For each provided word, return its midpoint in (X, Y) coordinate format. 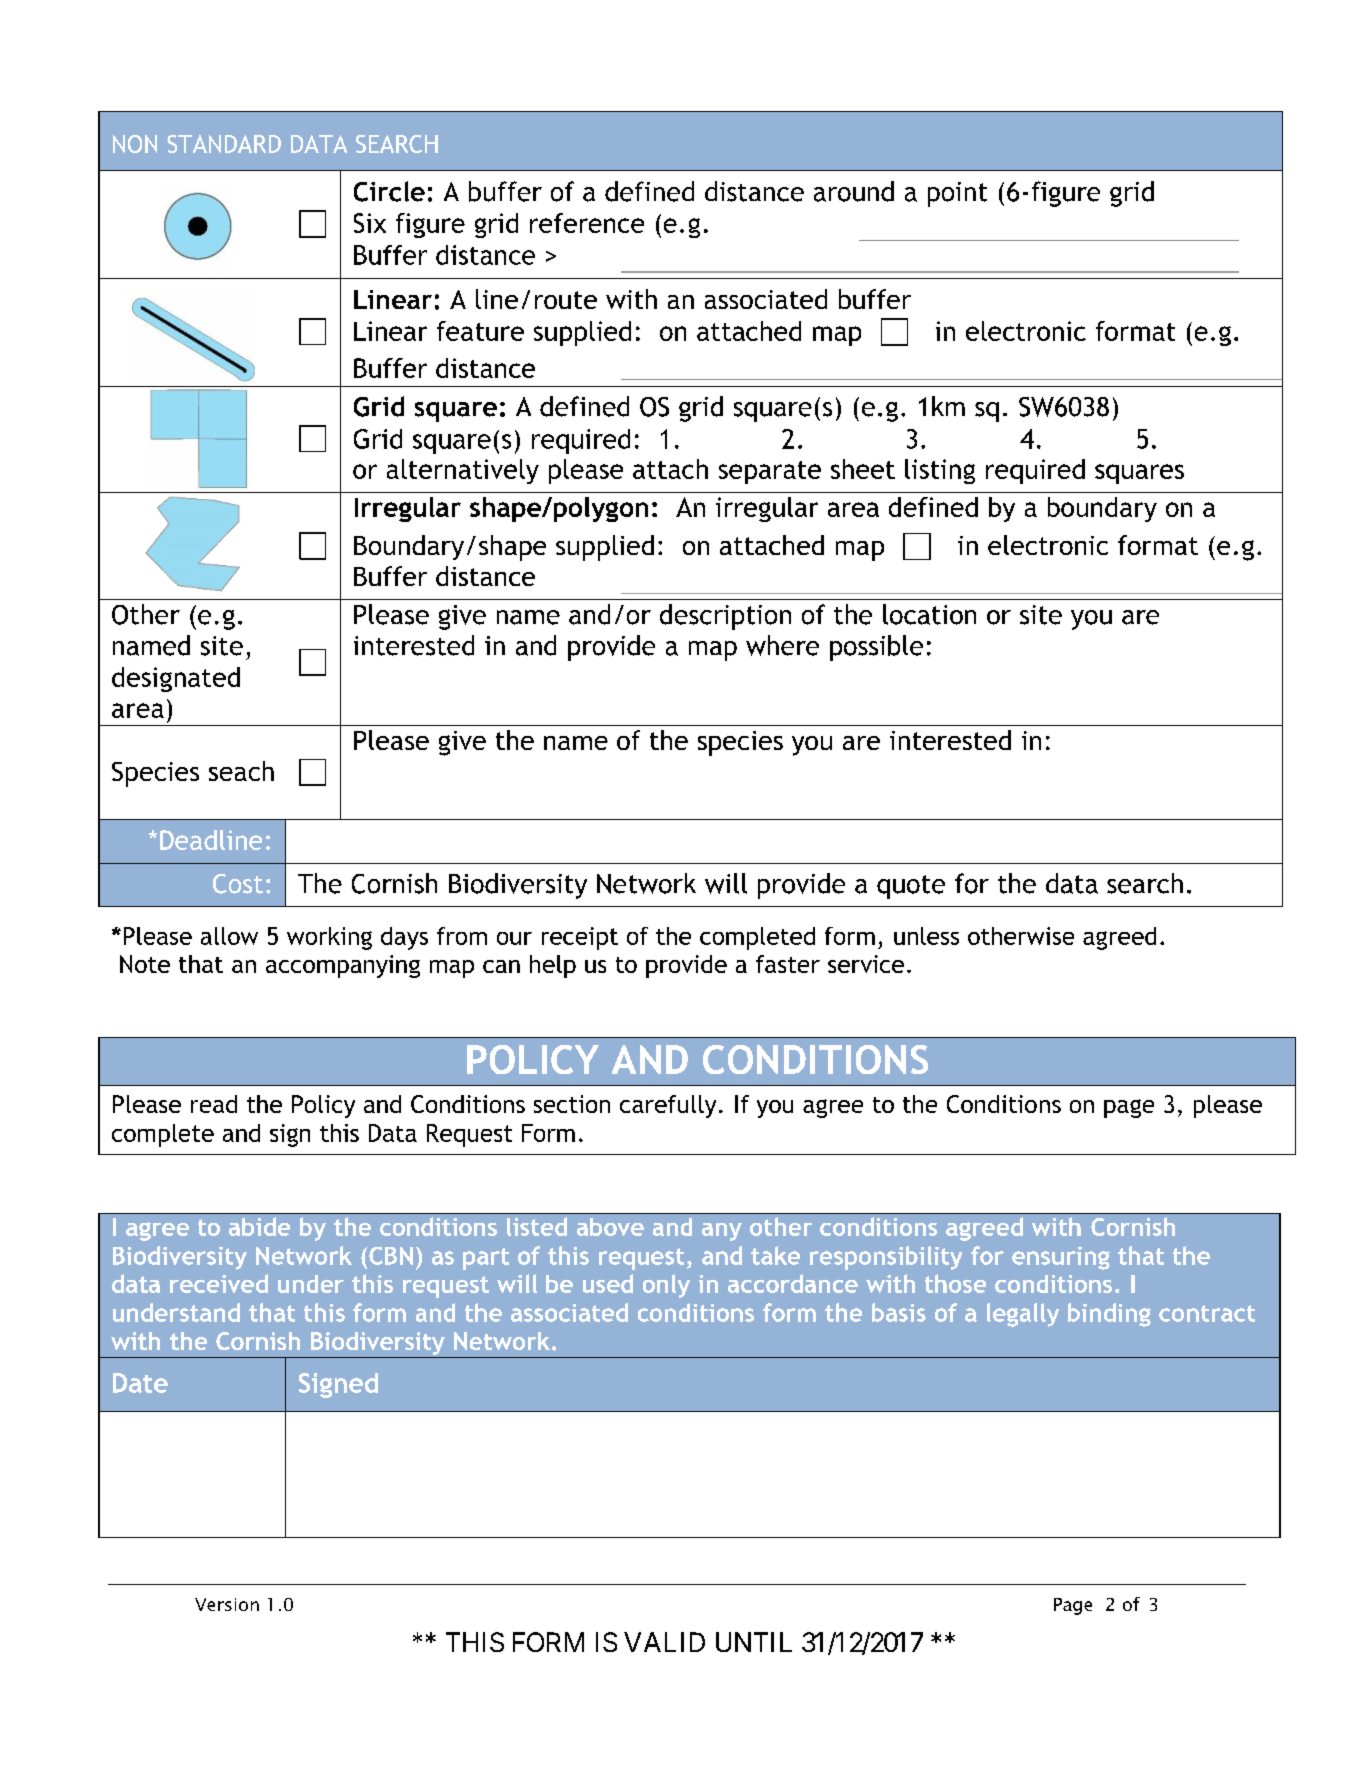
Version (227, 1604)
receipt (580, 938)
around (854, 191)
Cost (238, 884)
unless (926, 936)
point (957, 194)
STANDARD (224, 144)
